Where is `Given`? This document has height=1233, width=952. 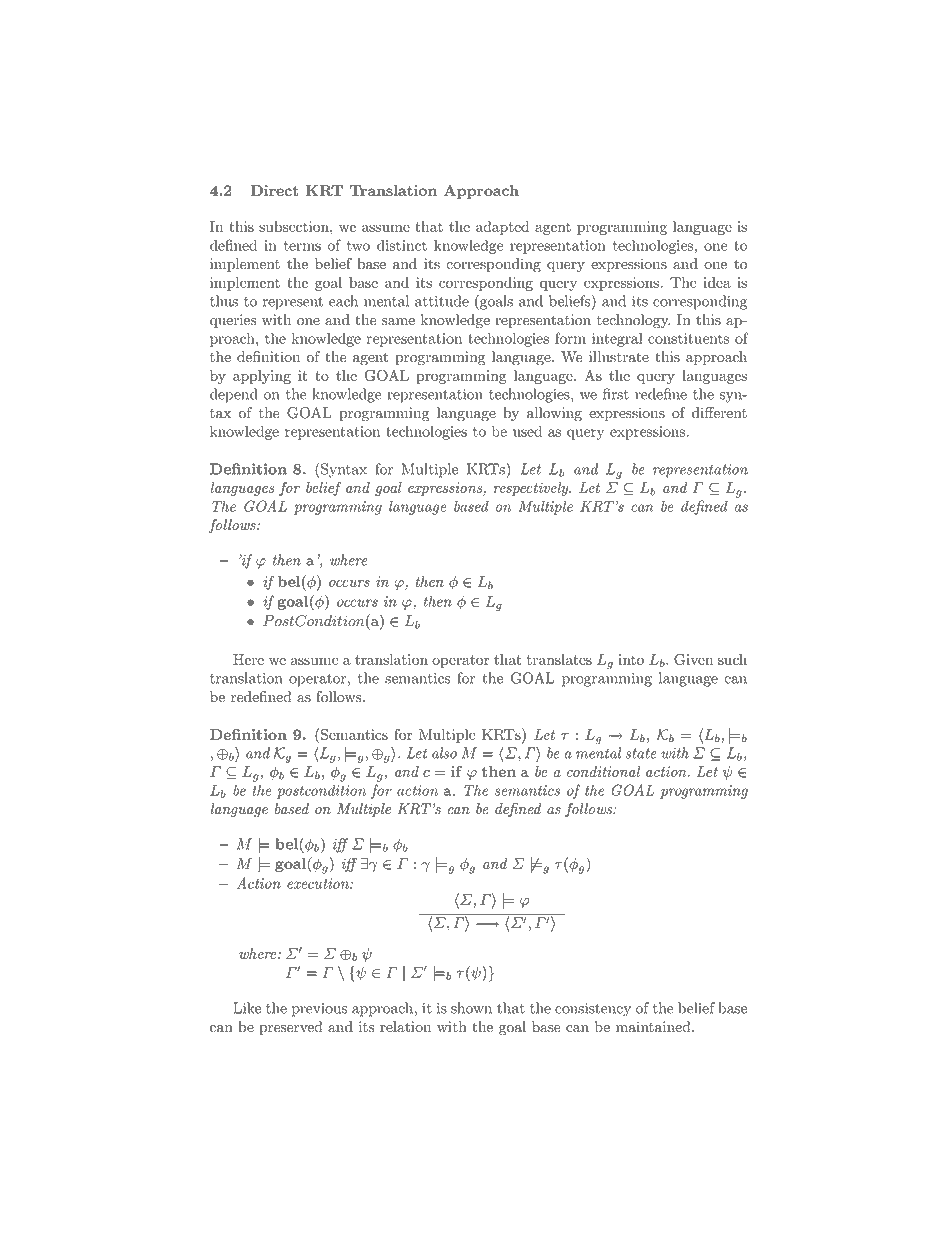
Given is located at coordinates (693, 659).
